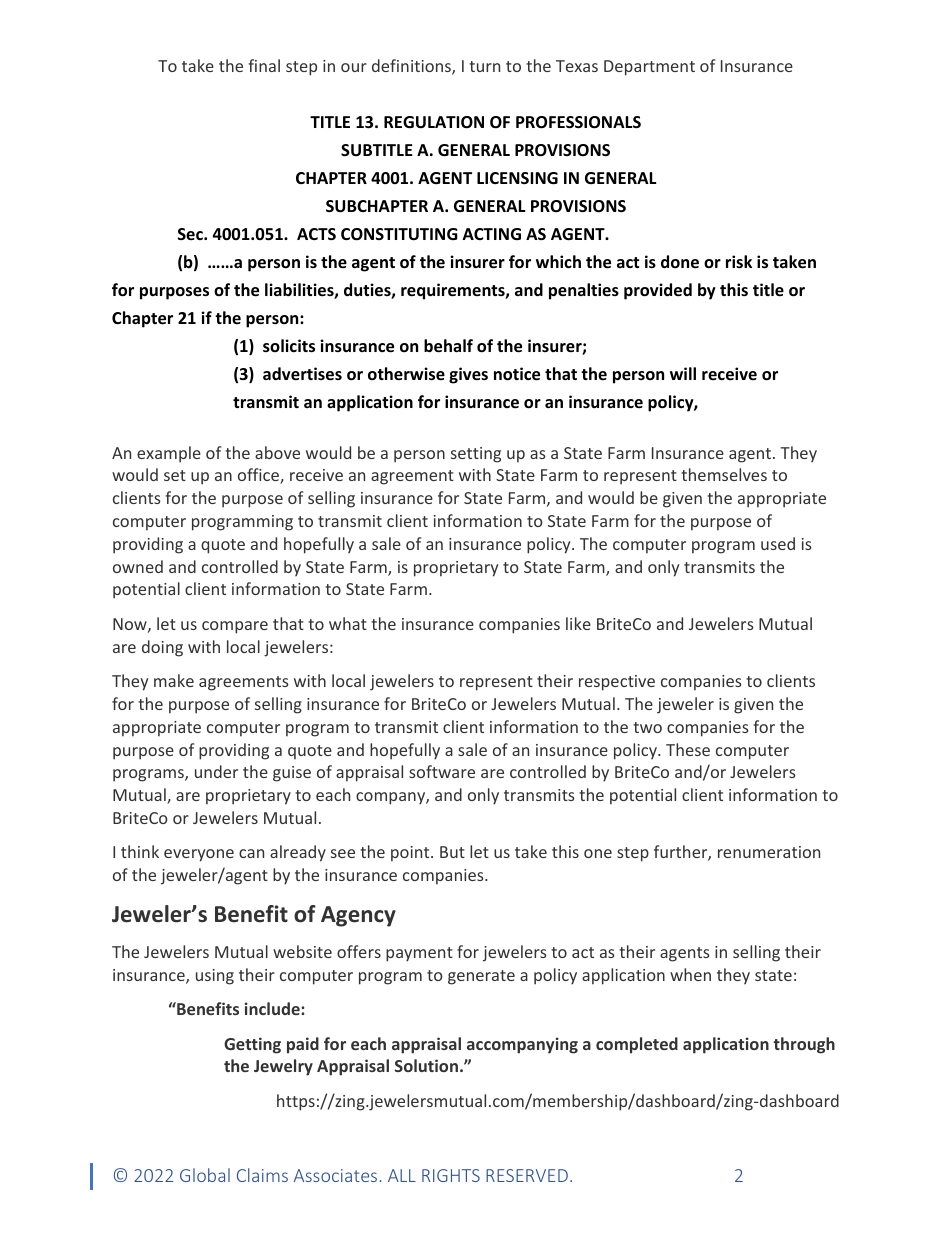 The width and height of the screenshot is (952, 1233). What do you see at coordinates (778, 543) in the screenshot?
I see `used` at bounding box center [778, 543].
